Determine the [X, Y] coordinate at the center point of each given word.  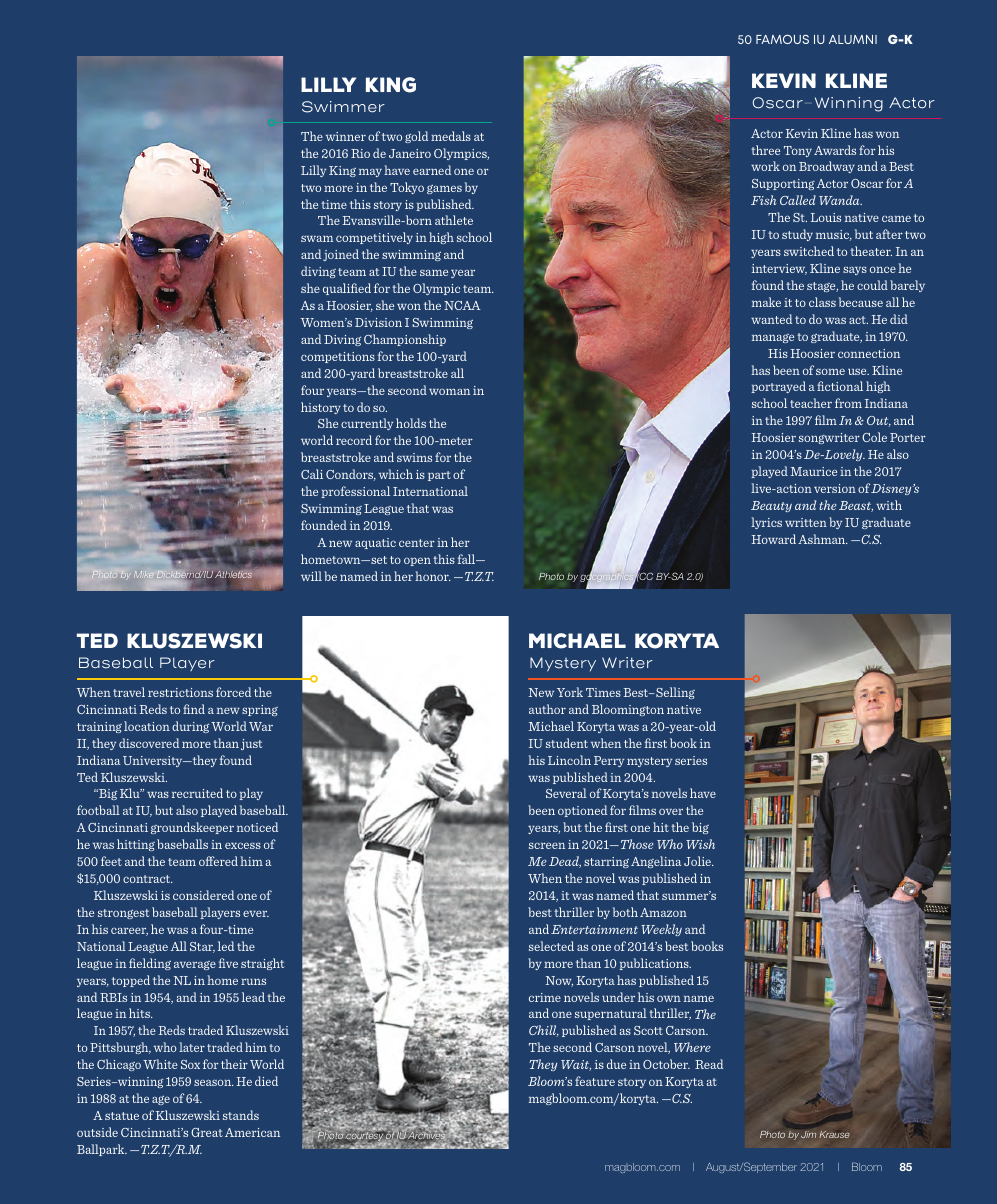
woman [449, 391]
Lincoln [569, 760]
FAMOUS [782, 39]
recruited [197, 793]
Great [207, 1132]
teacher [811, 403]
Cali [312, 474]
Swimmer [343, 107]
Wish [700, 844]
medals [451, 136]
